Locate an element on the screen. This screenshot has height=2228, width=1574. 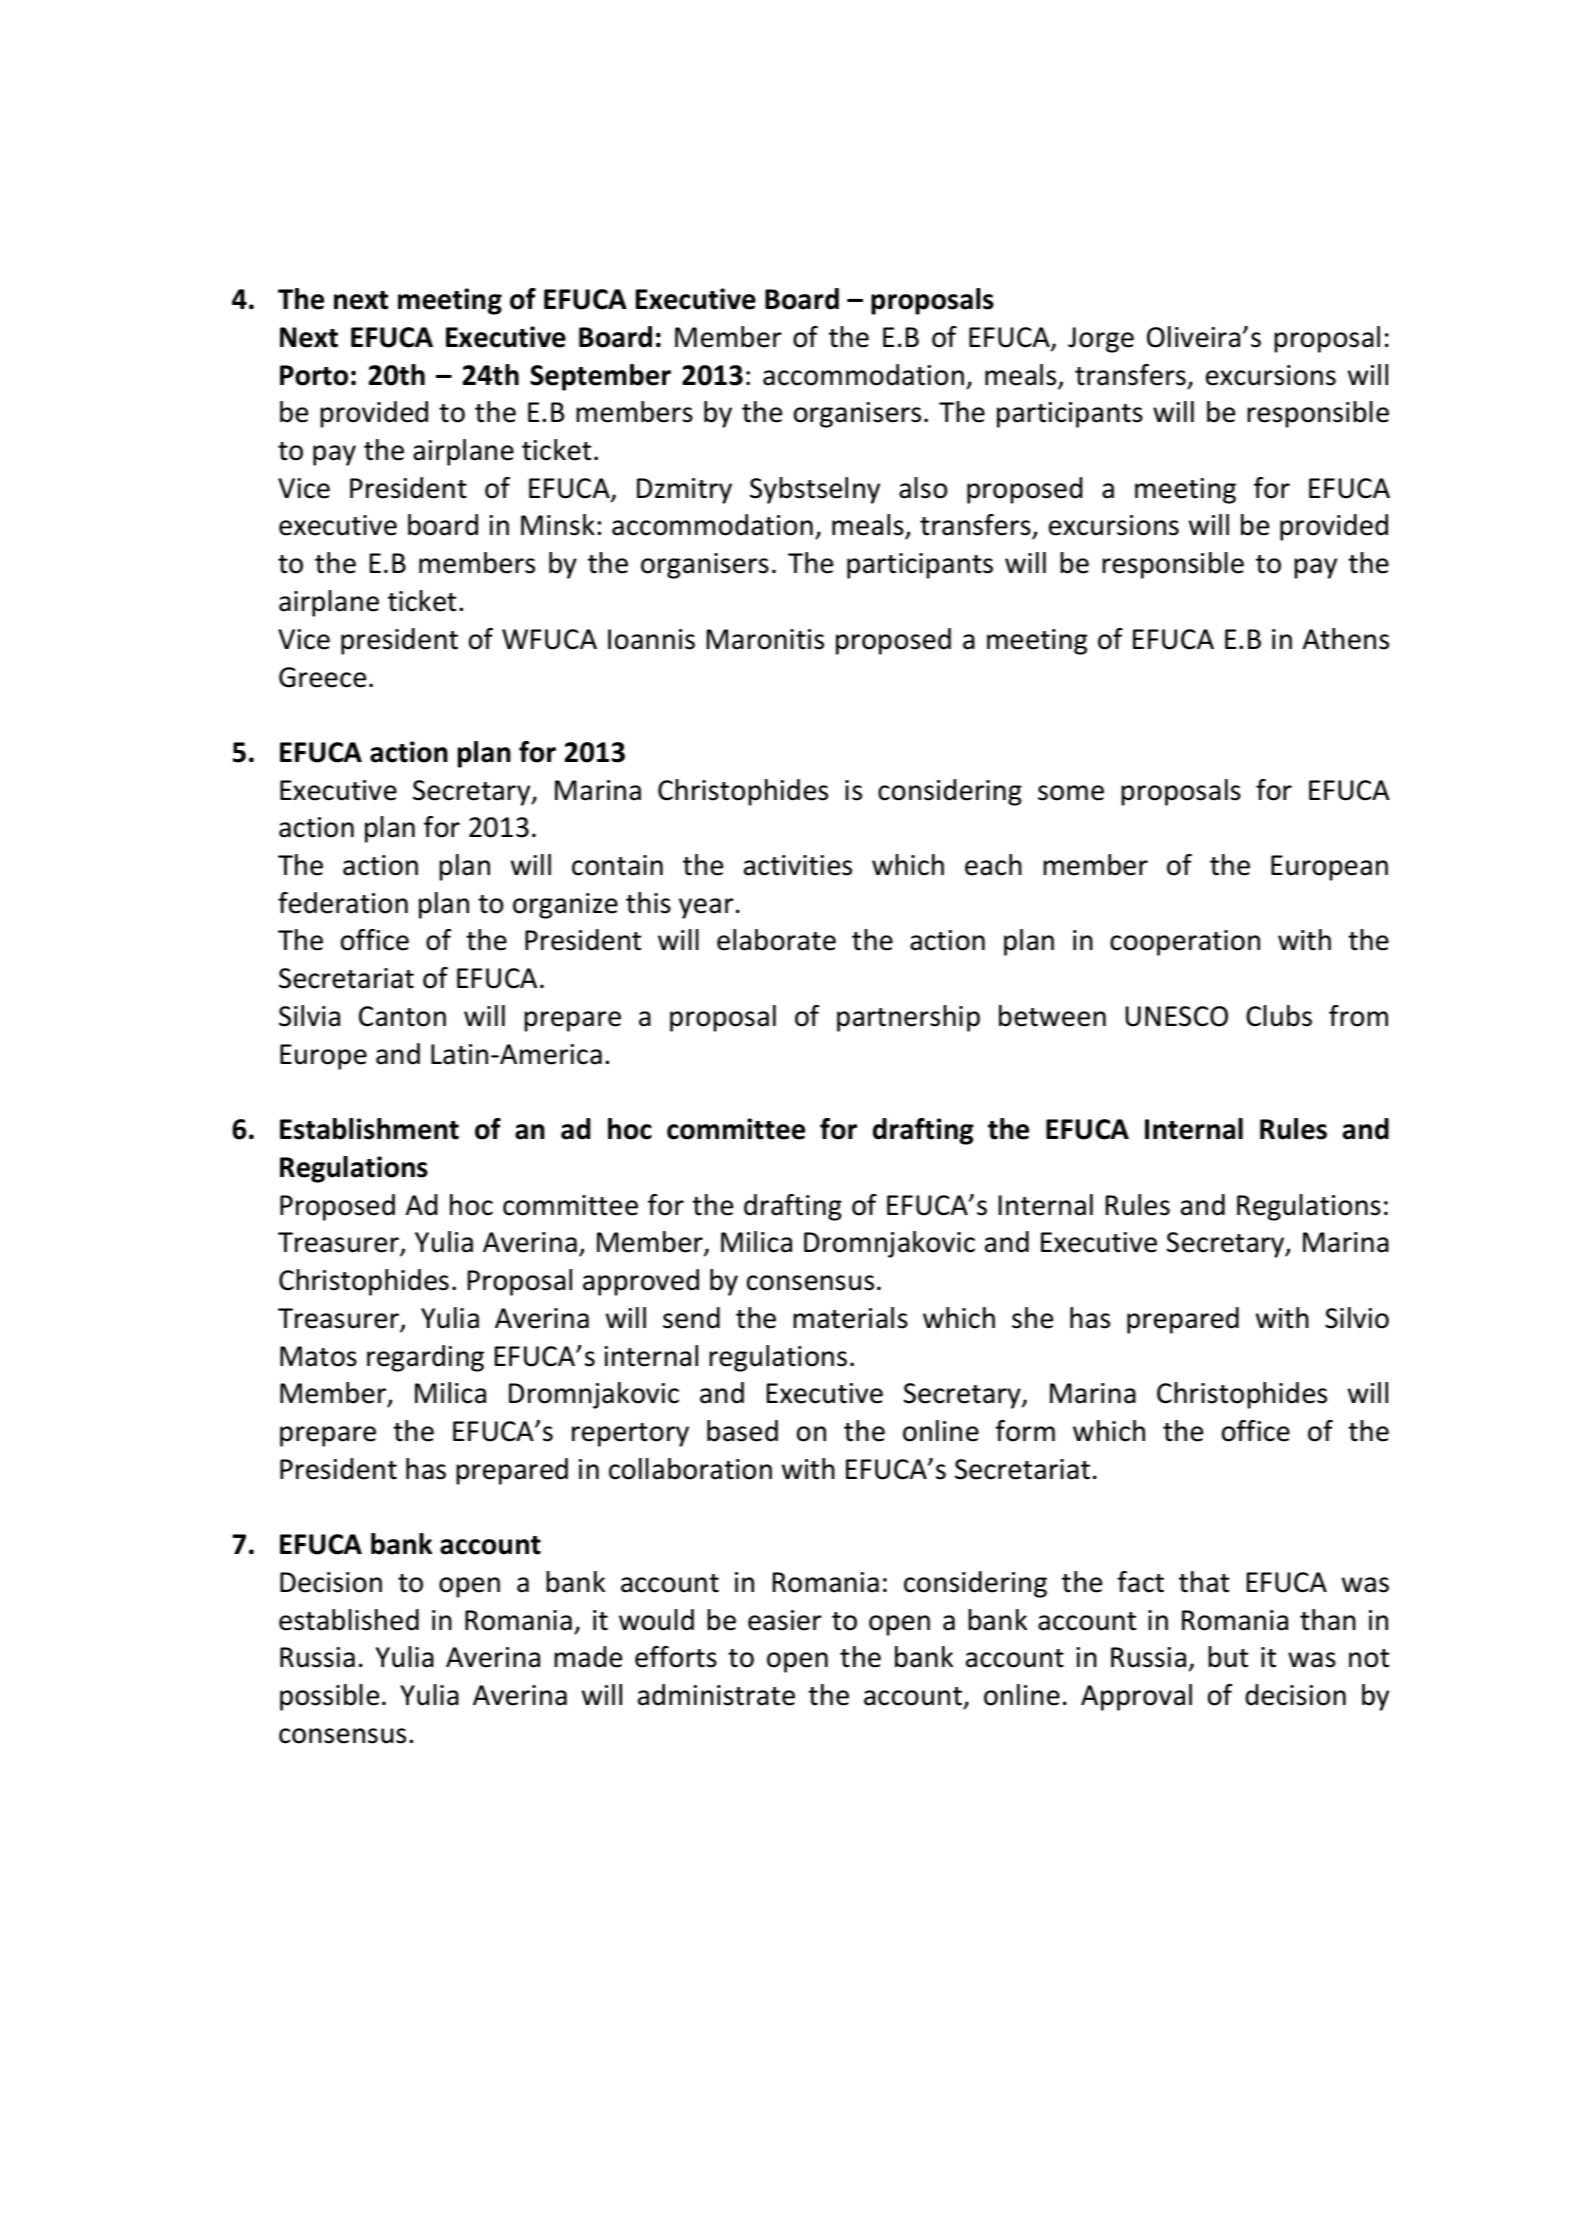
activities is located at coordinates (798, 865).
